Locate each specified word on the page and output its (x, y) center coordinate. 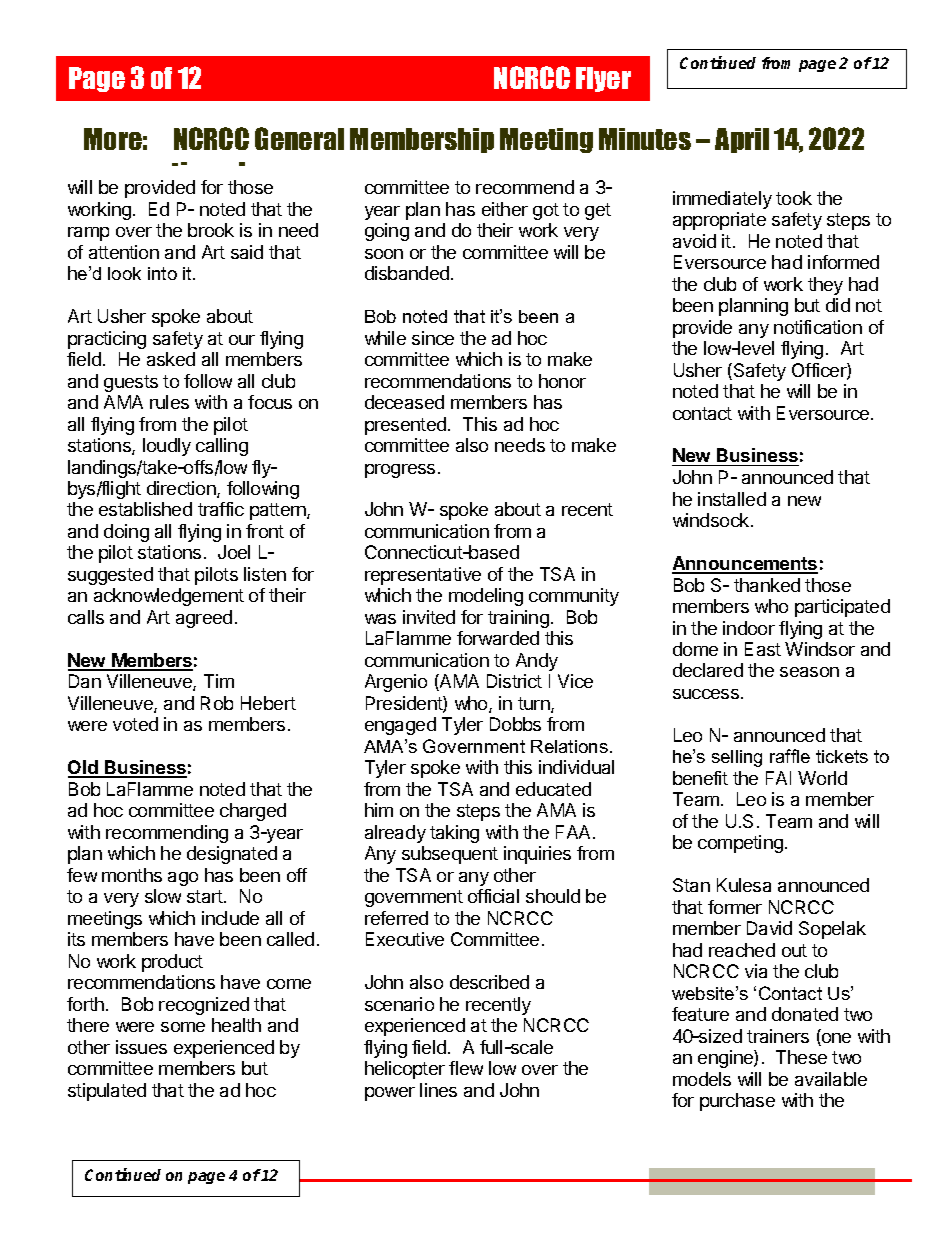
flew (466, 1068)
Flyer (603, 79)
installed (732, 499)
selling (737, 758)
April (742, 140)
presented (405, 426)
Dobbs (515, 724)
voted (135, 724)
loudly (167, 447)
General (299, 138)
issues (141, 1047)
